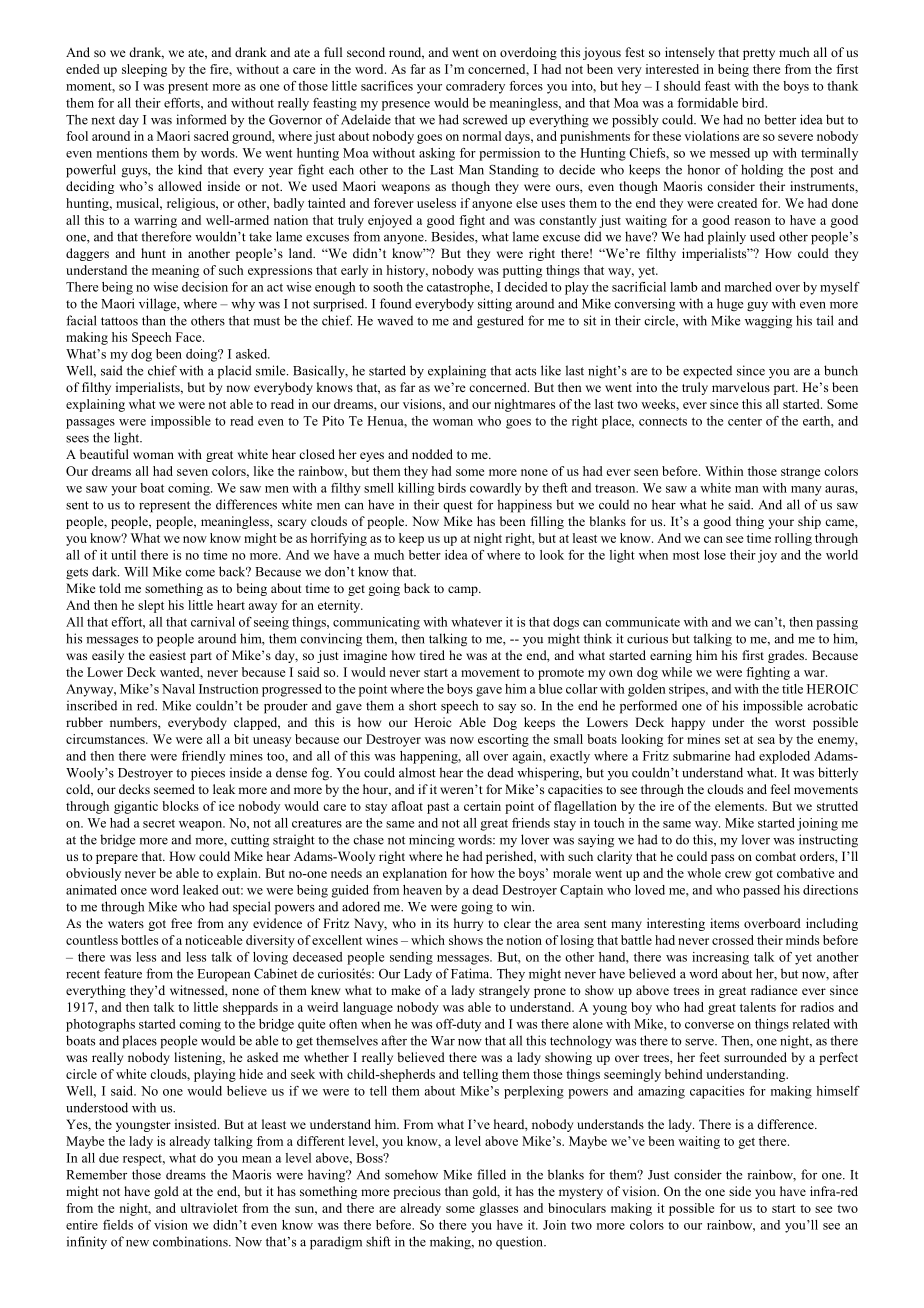  Describe the element at coordinates (787, 656) in the page. I see `grades` at that location.
